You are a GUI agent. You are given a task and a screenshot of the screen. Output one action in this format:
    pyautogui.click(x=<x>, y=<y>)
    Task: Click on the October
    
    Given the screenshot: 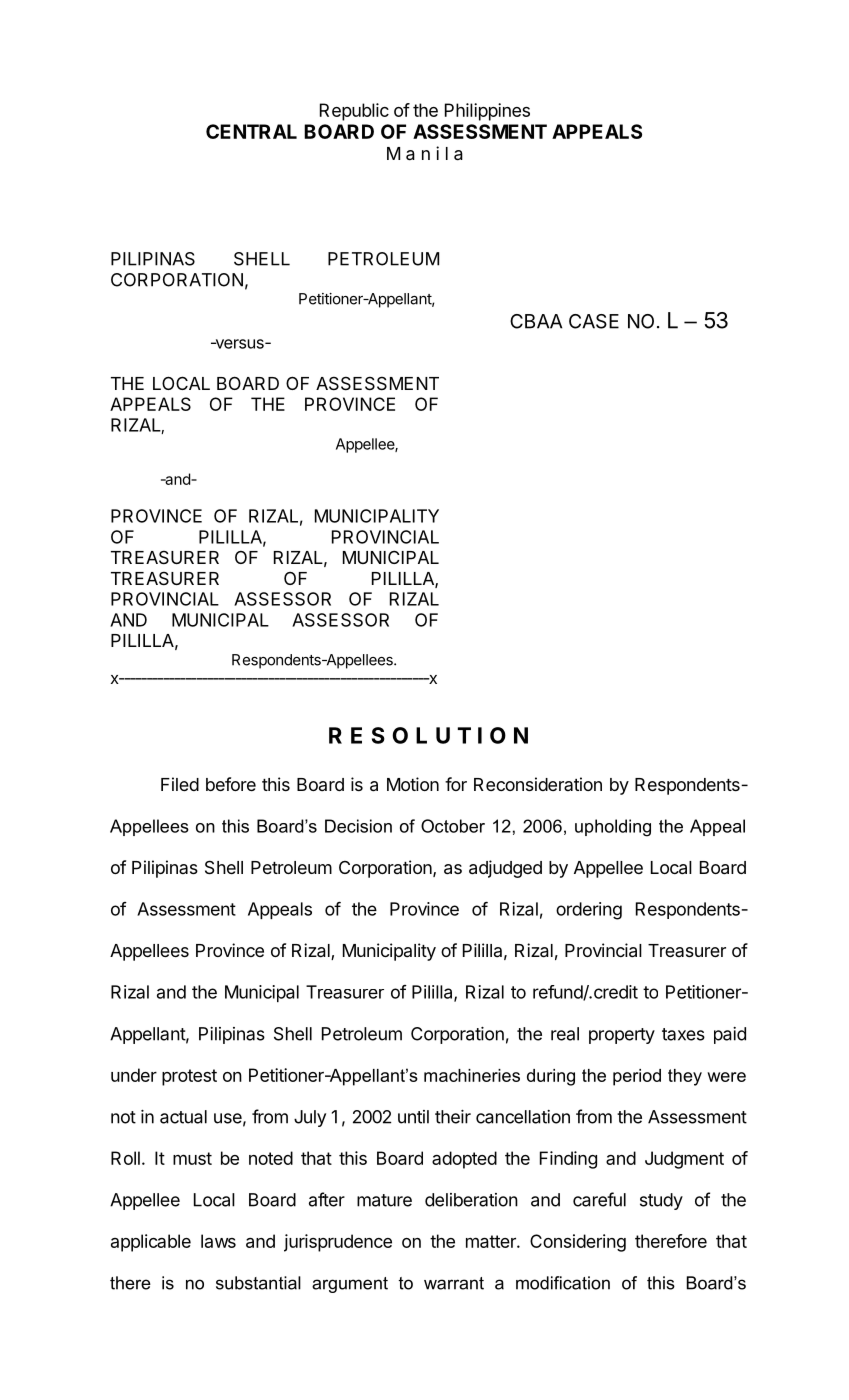 What is the action you would take?
    pyautogui.click(x=453, y=826)
